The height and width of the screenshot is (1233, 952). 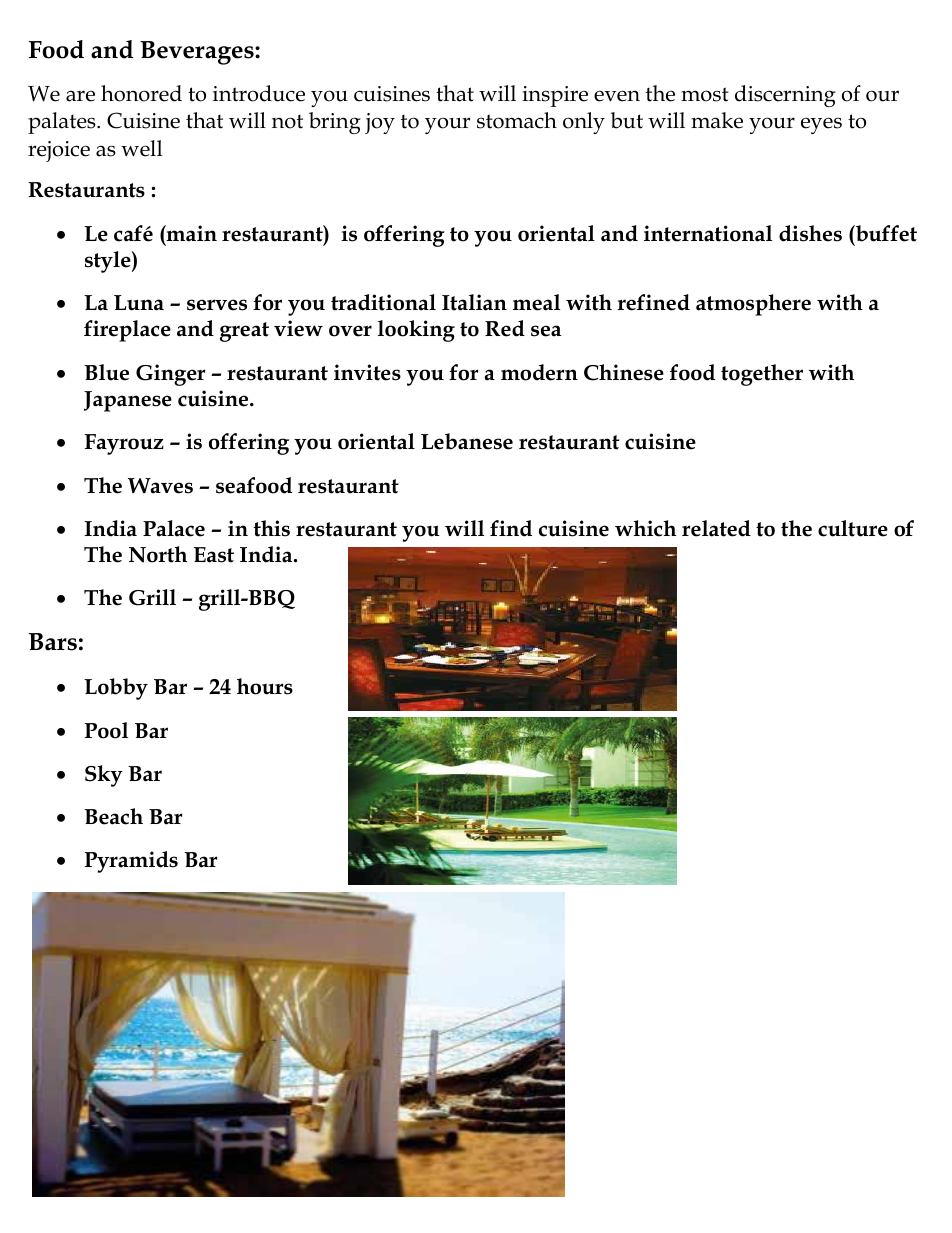 What do you see at coordinates (104, 776) in the screenshot?
I see `Sky` at bounding box center [104, 776].
